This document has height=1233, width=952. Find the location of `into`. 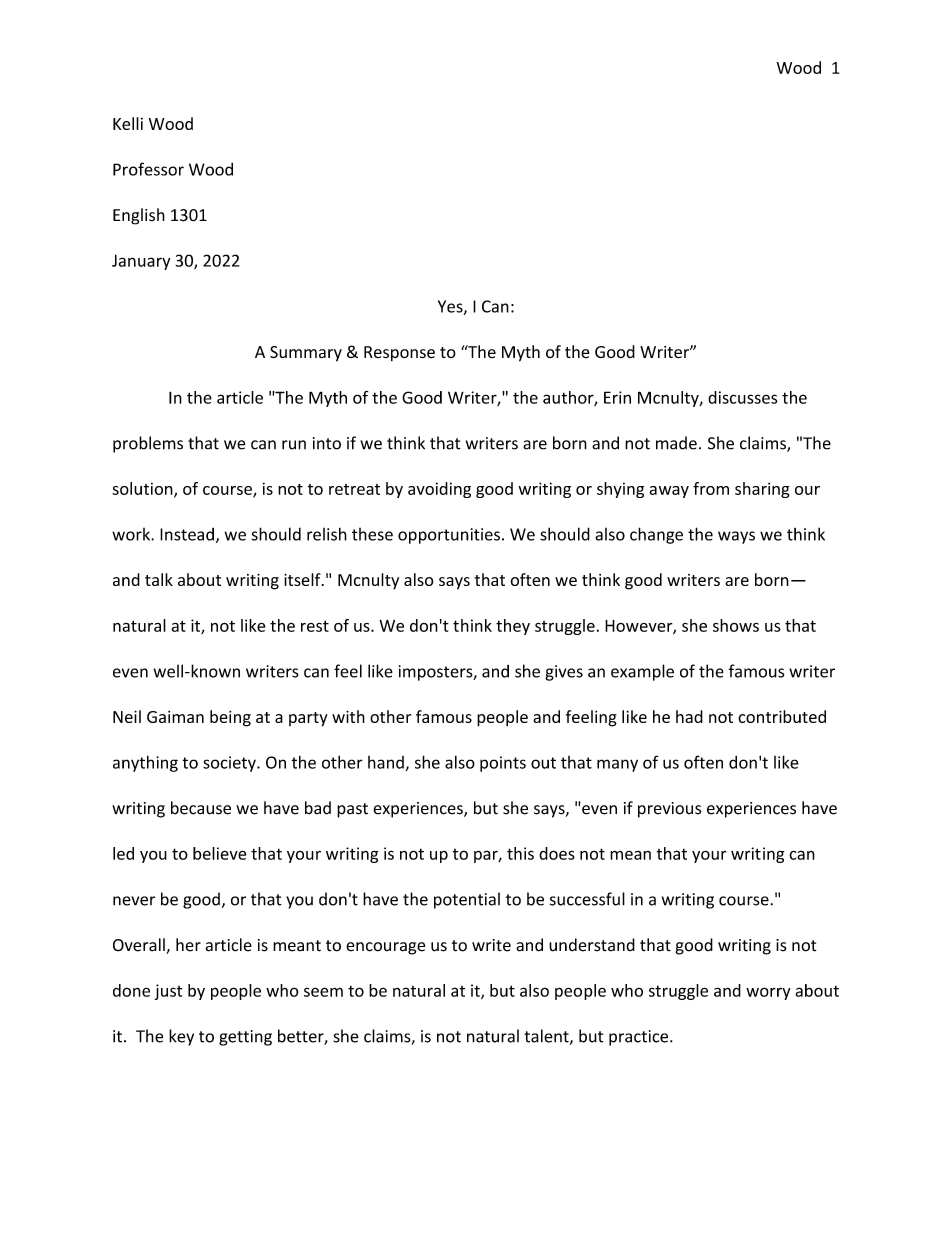

into is located at coordinates (327, 443).
